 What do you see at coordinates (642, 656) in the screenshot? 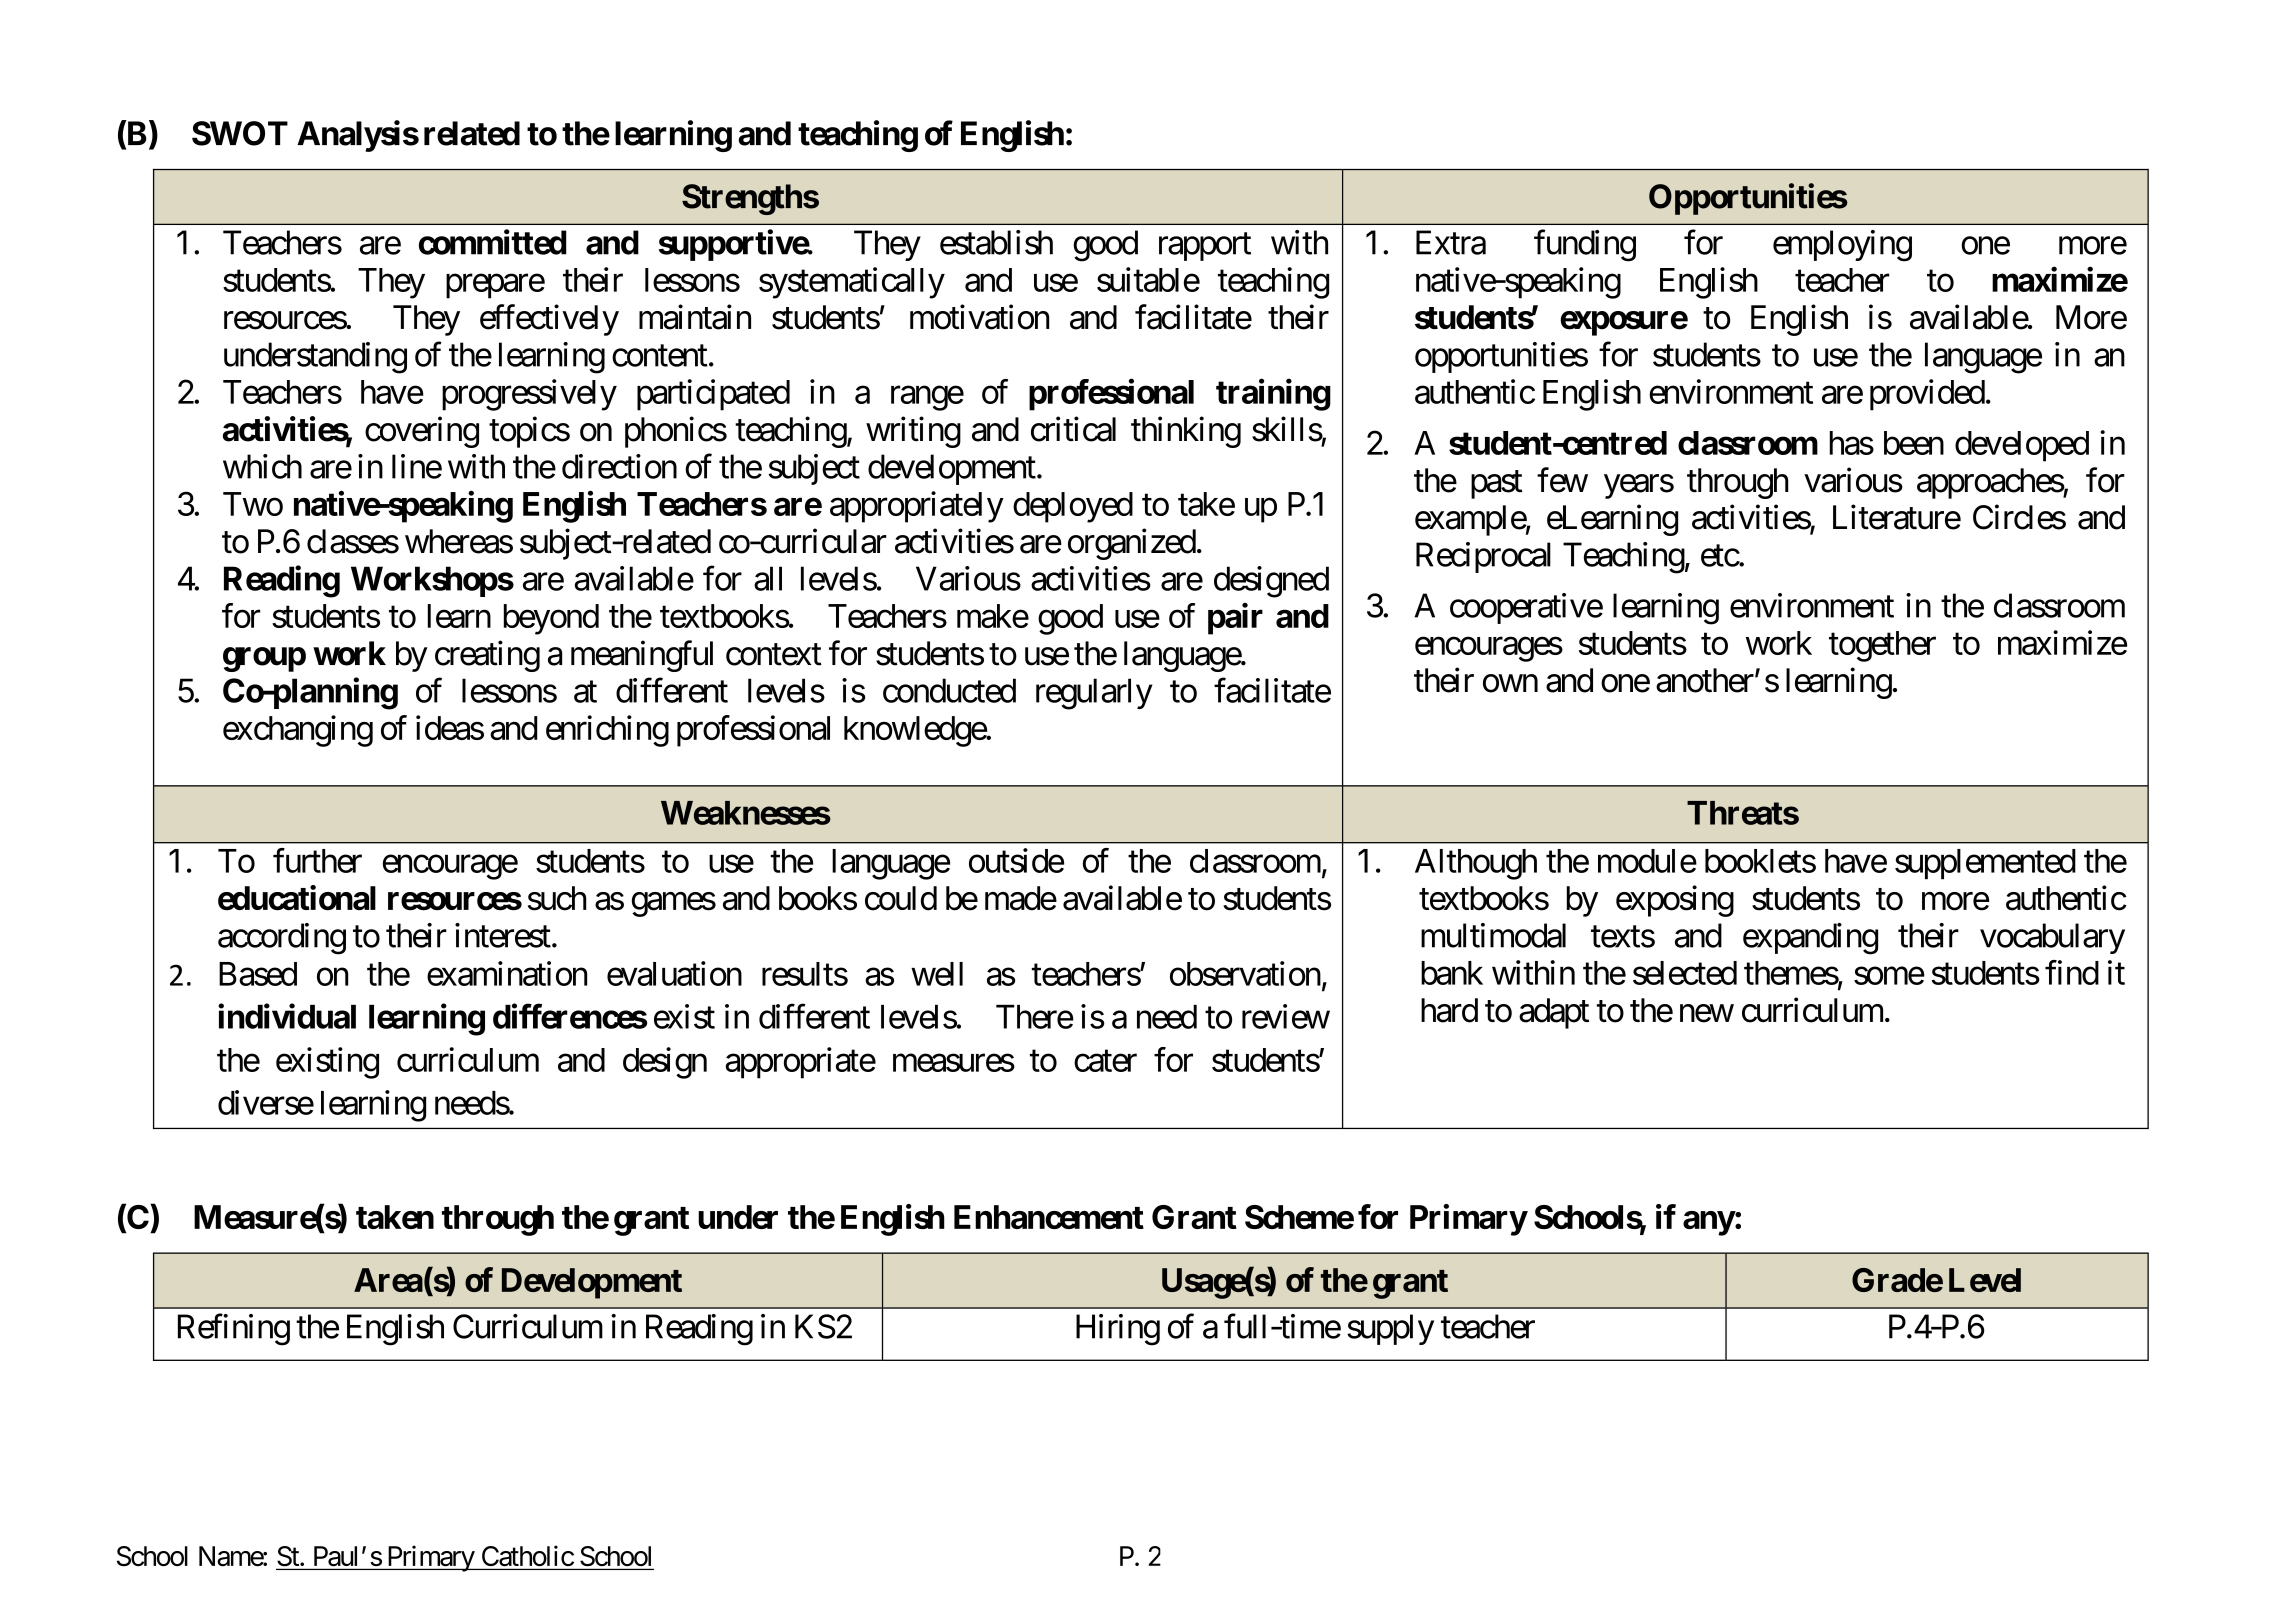
I see `meaningful` at bounding box center [642, 656].
